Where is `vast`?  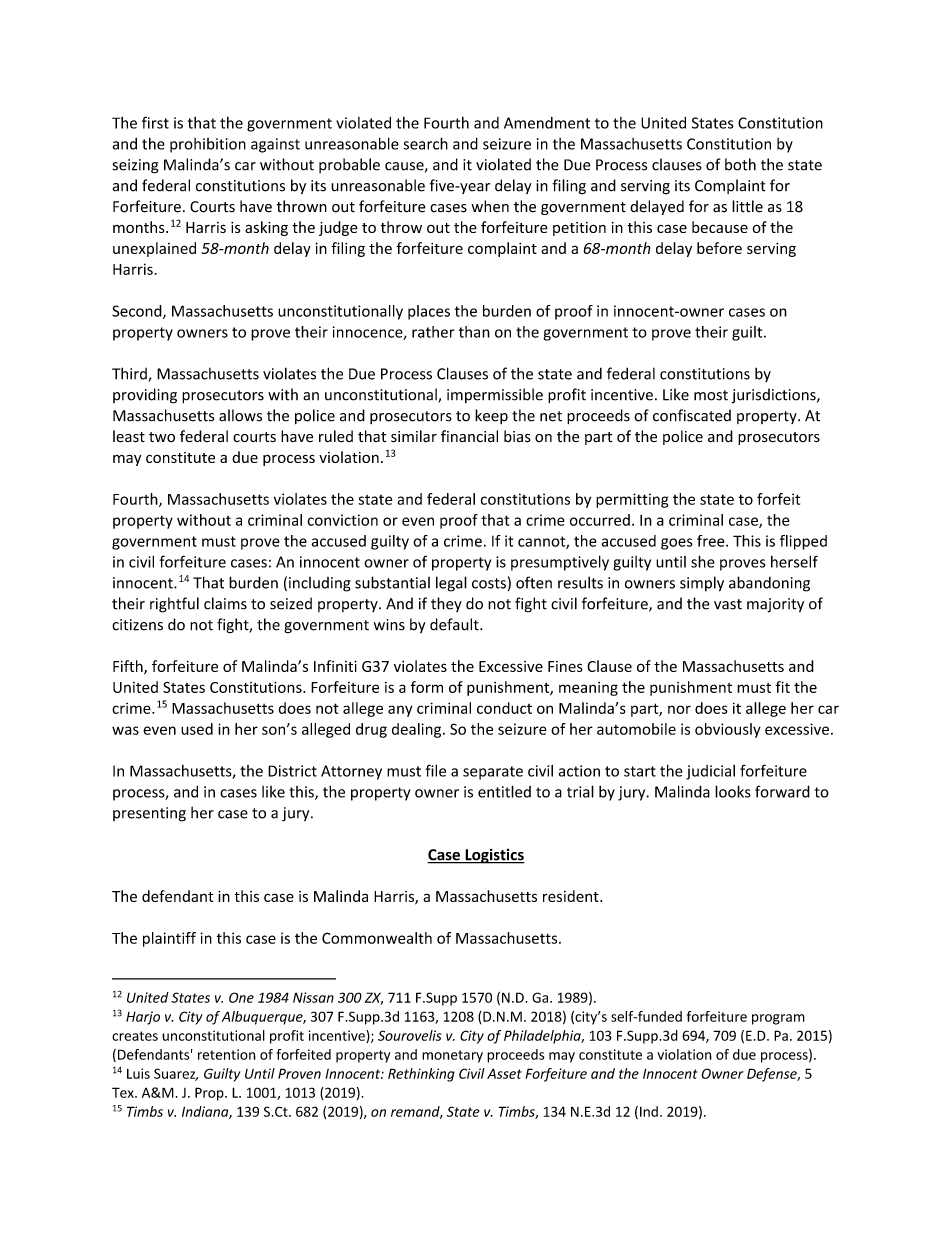
vast is located at coordinates (728, 604).
